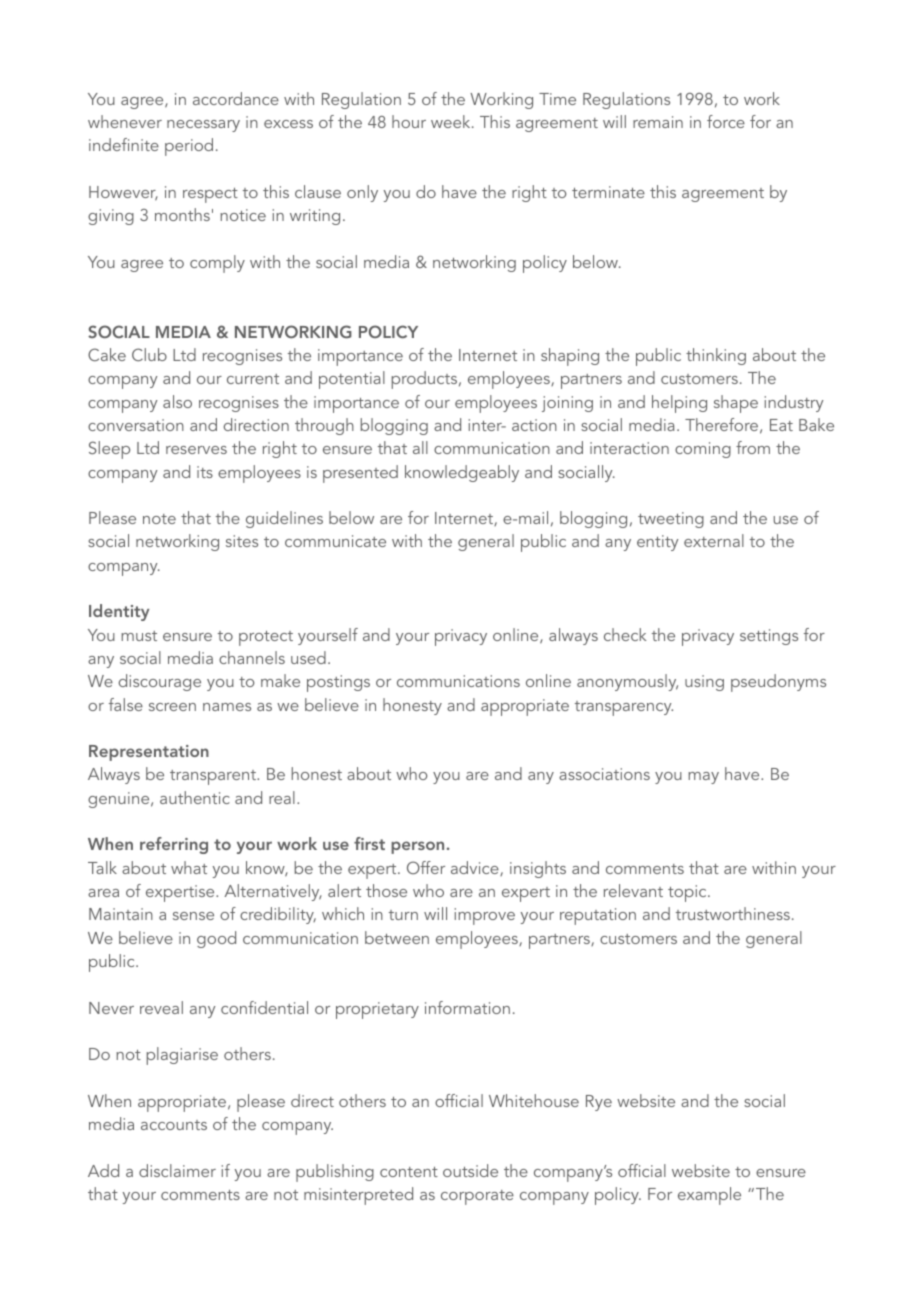  What do you see at coordinates (769, 637) in the image?
I see `settings` at bounding box center [769, 637].
